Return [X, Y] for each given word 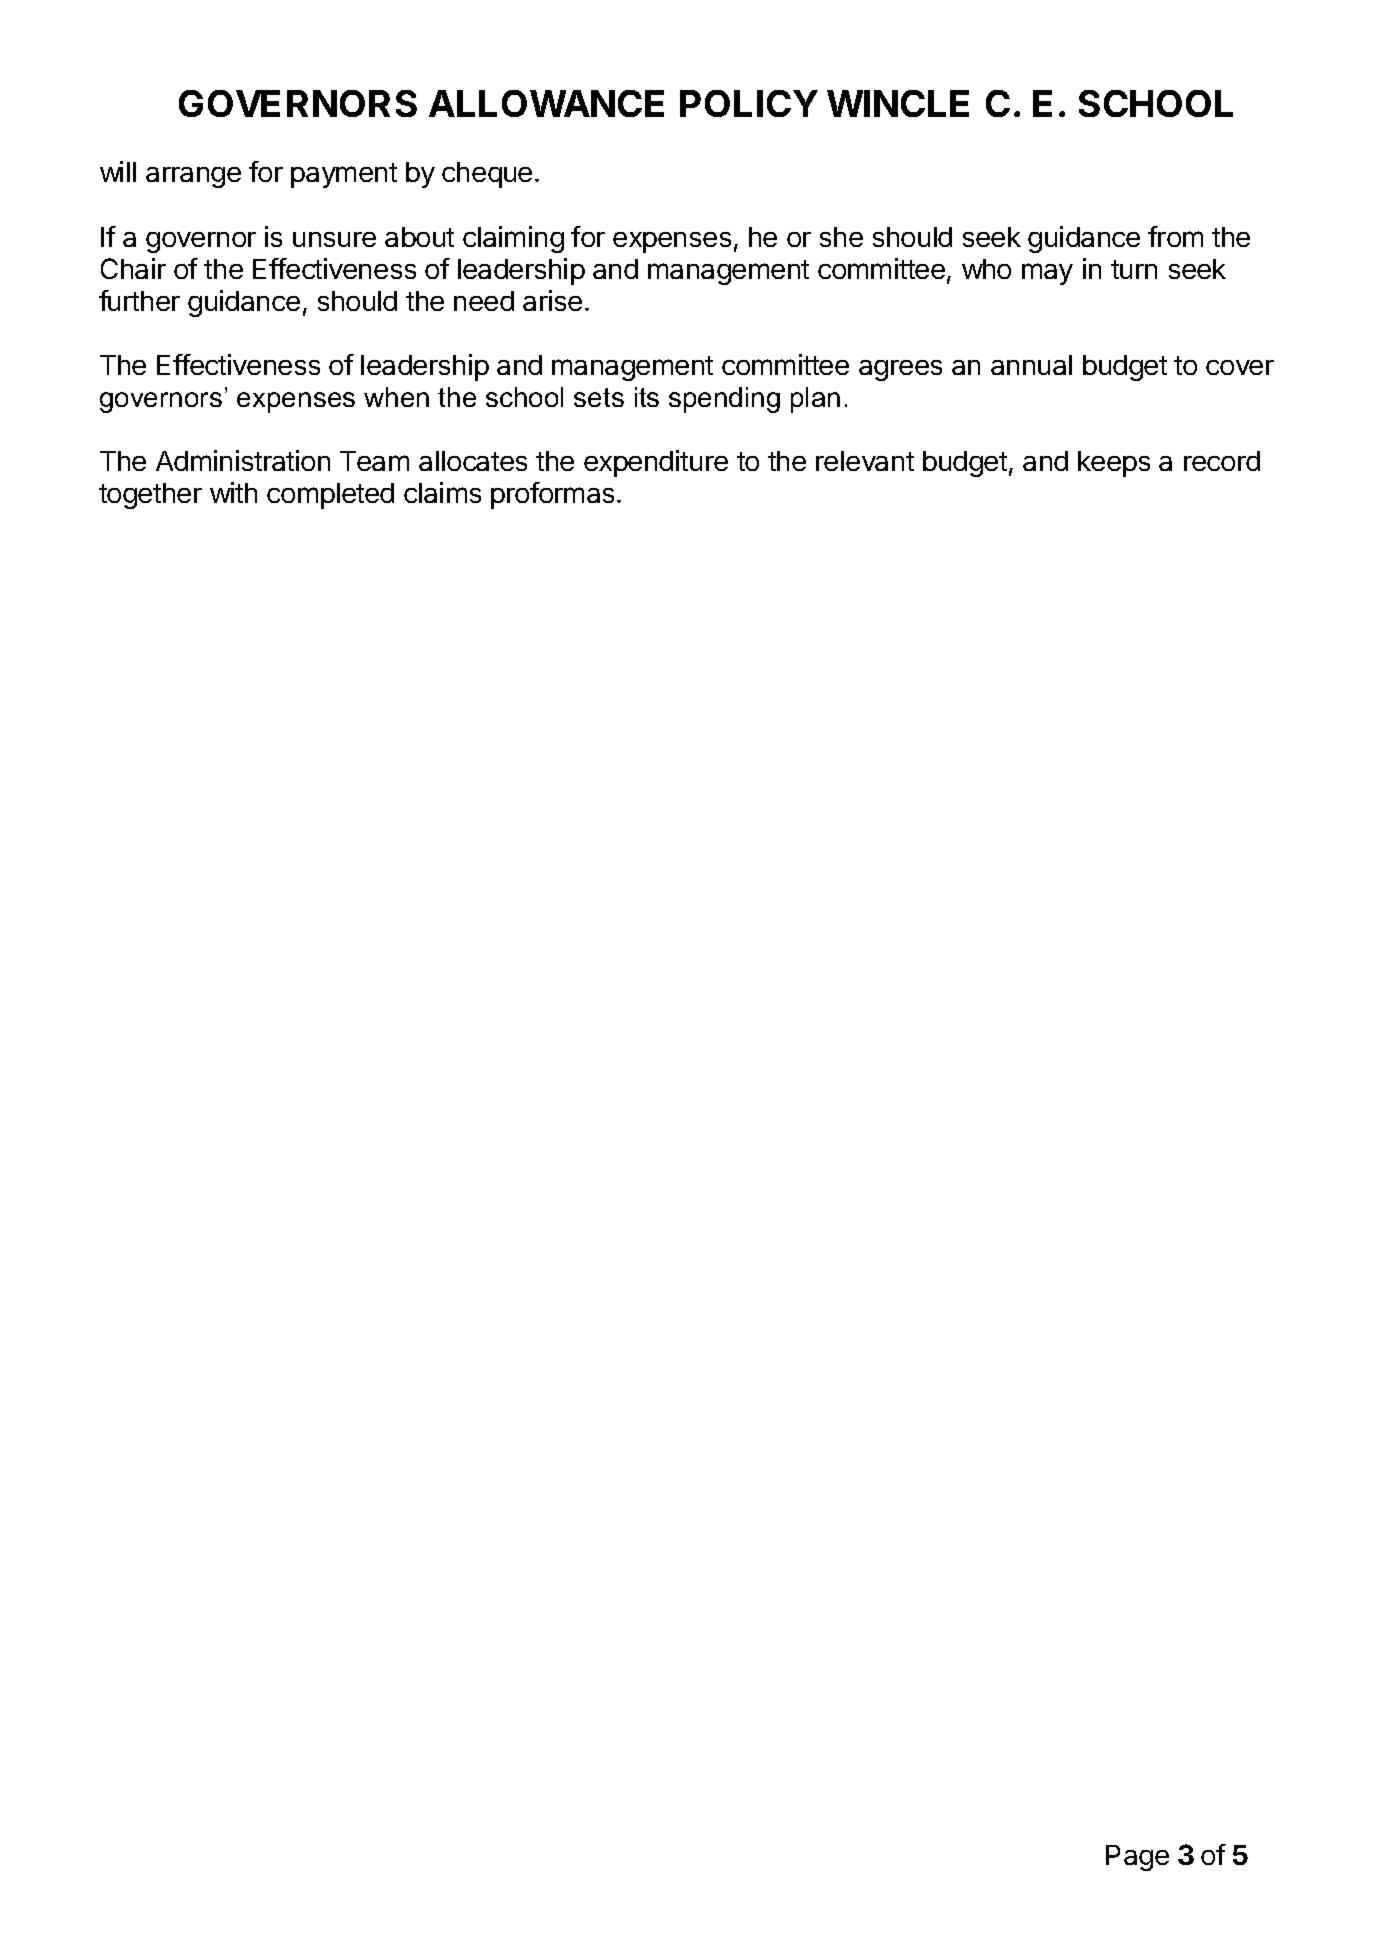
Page [1137, 1858]
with [233, 492]
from [1175, 236]
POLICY [749, 103]
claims [442, 492]
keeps [1114, 464]
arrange [193, 177]
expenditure [656, 463]
